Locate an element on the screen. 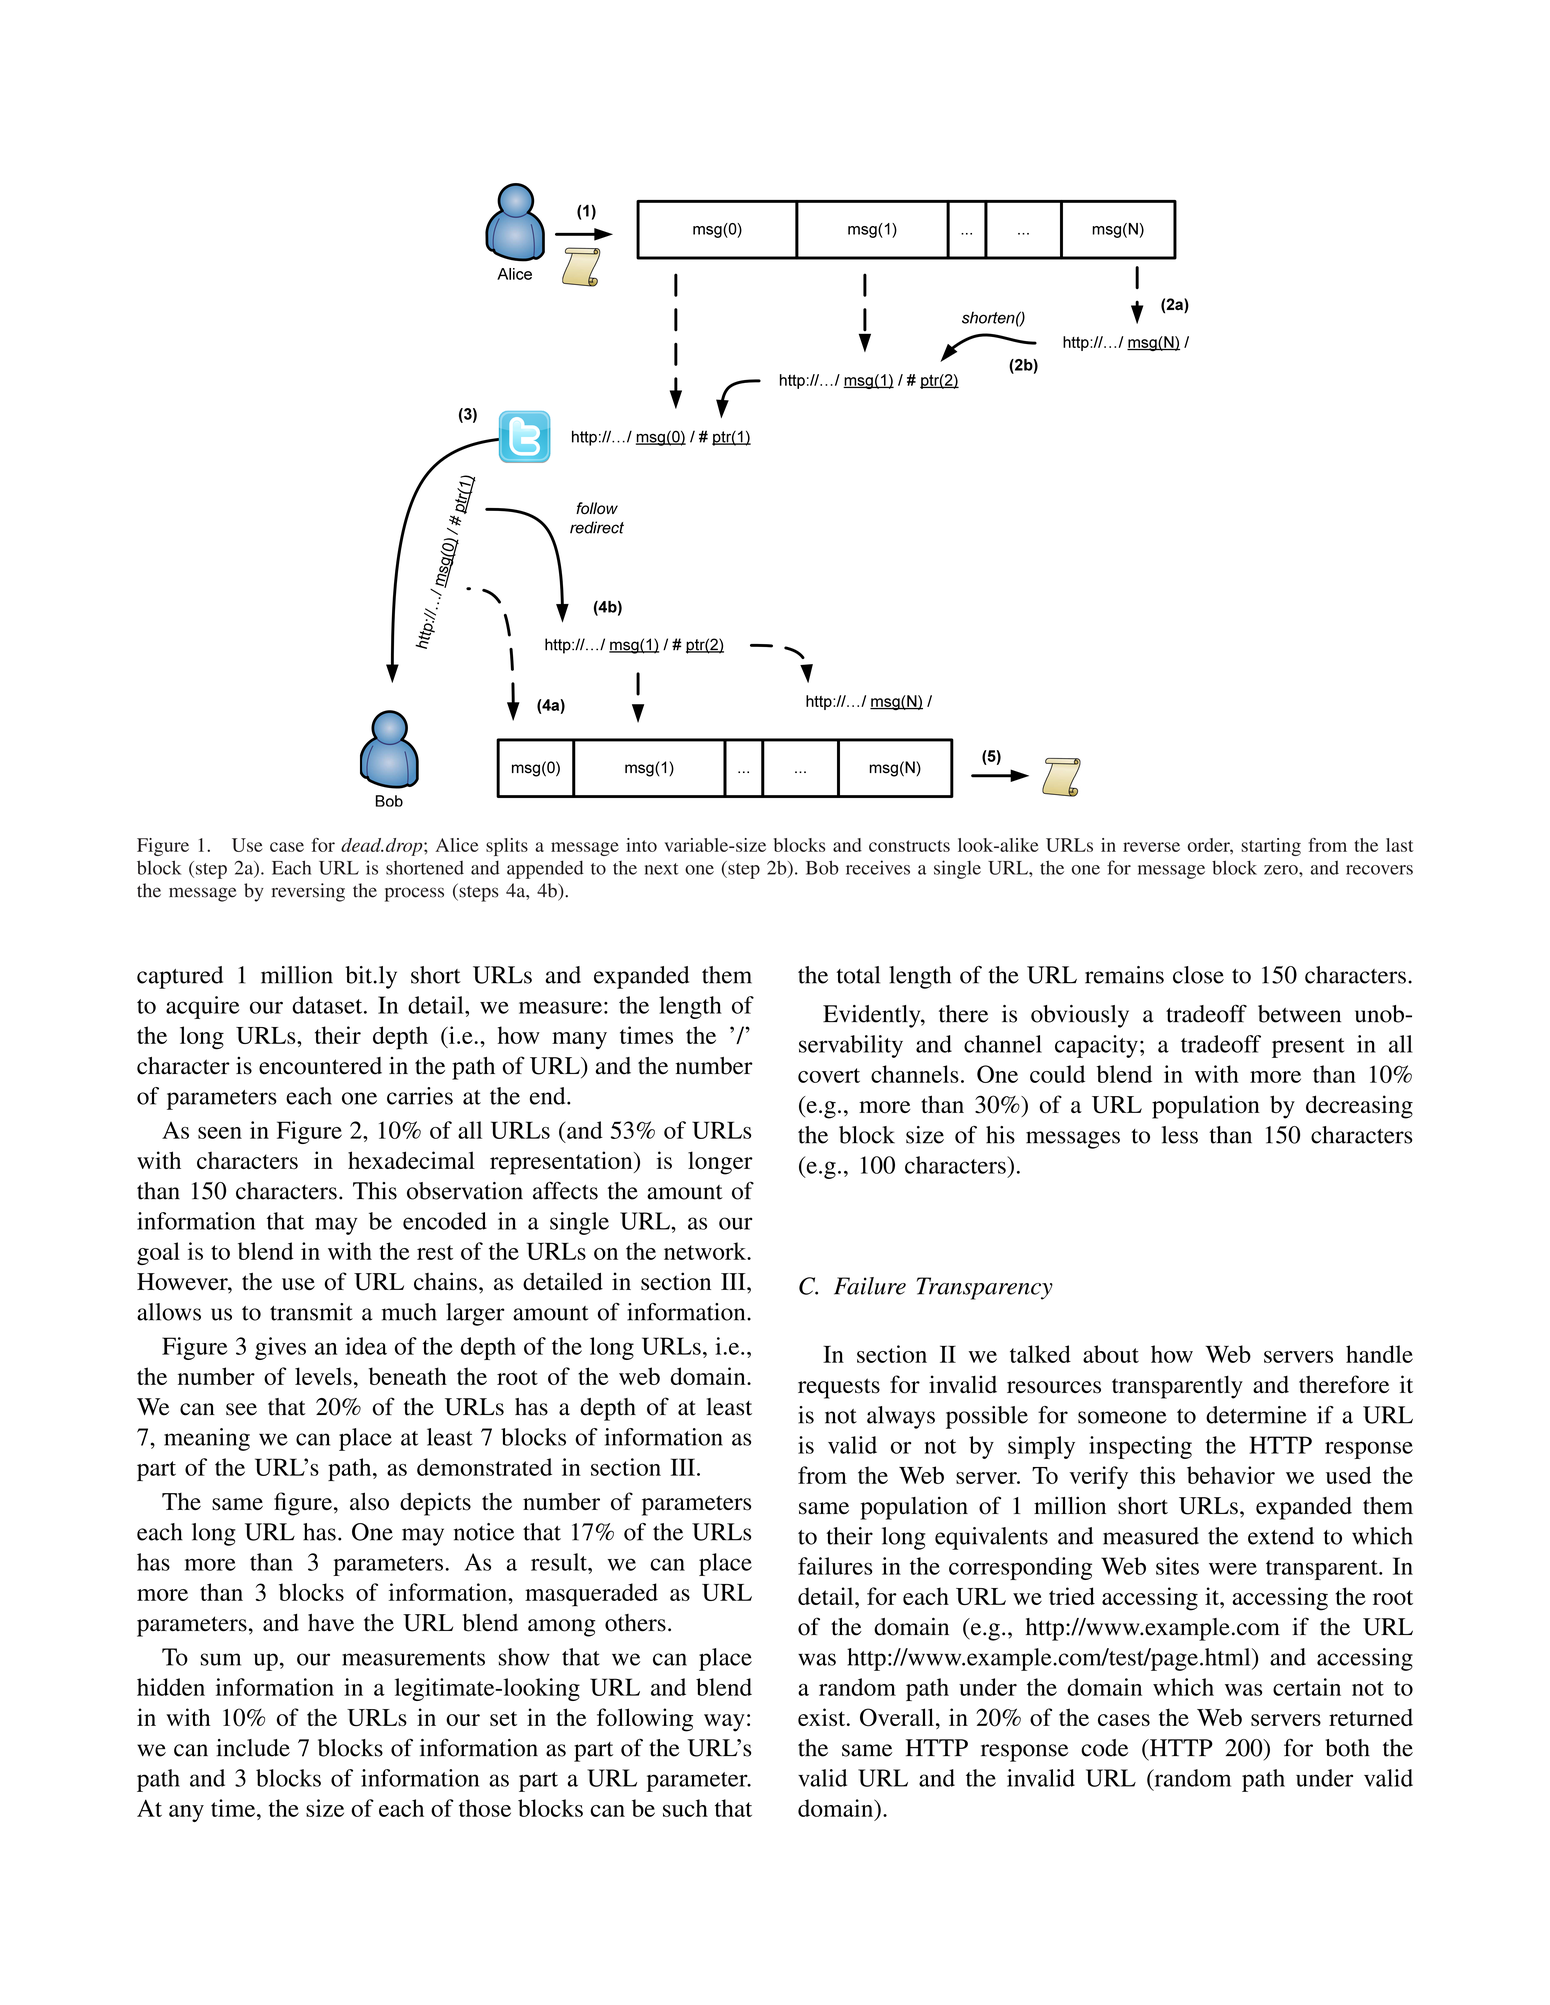 This screenshot has width=1550, height=2005. include is located at coordinates (253, 1748).
